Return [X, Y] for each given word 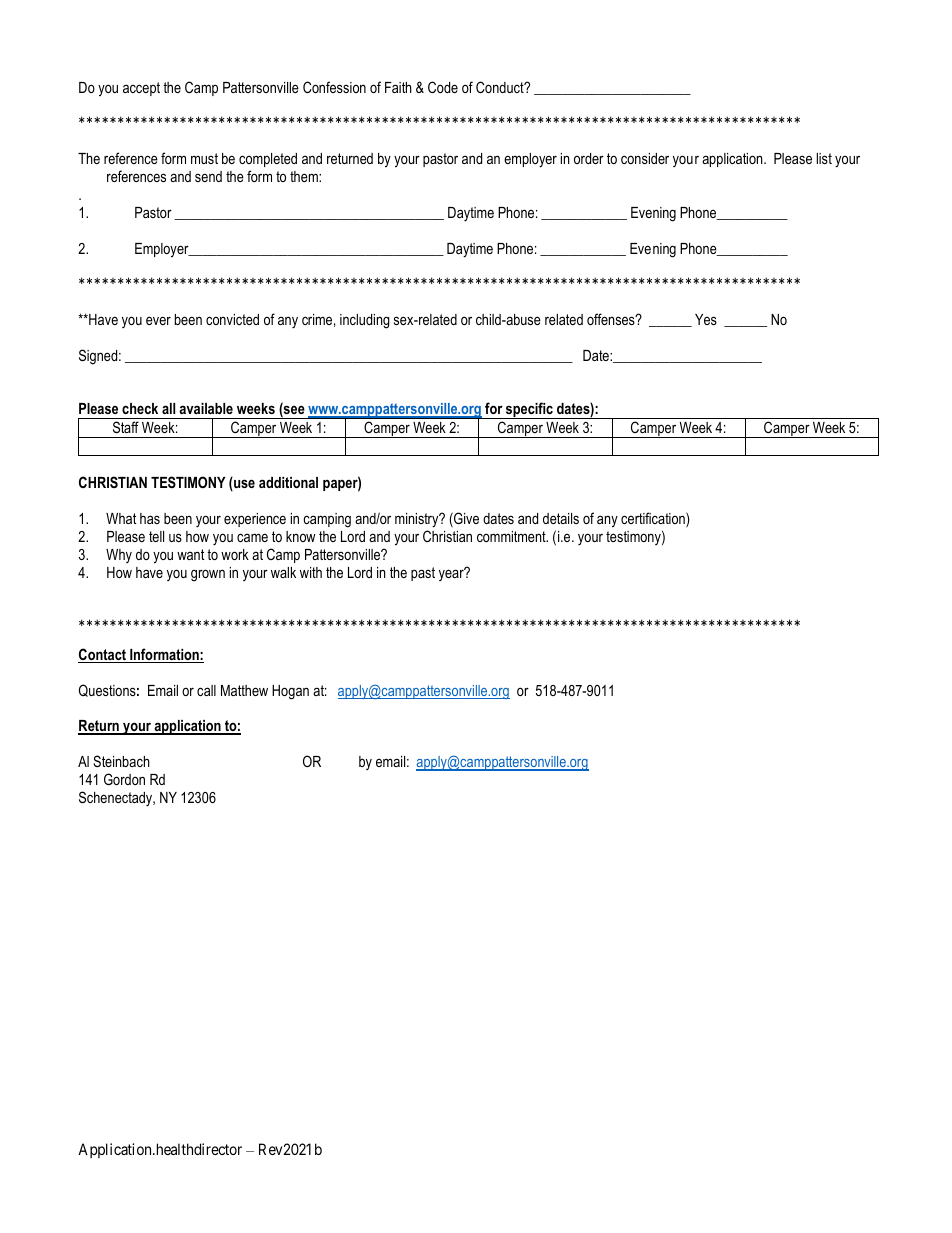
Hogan [290, 692]
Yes [706, 319]
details [561, 518]
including [365, 321]
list [824, 158]
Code [443, 87]
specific [529, 410]
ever [158, 320]
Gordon [124, 779]
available [206, 408]
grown [208, 575]
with [311, 572]
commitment [512, 536]
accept [141, 89]
